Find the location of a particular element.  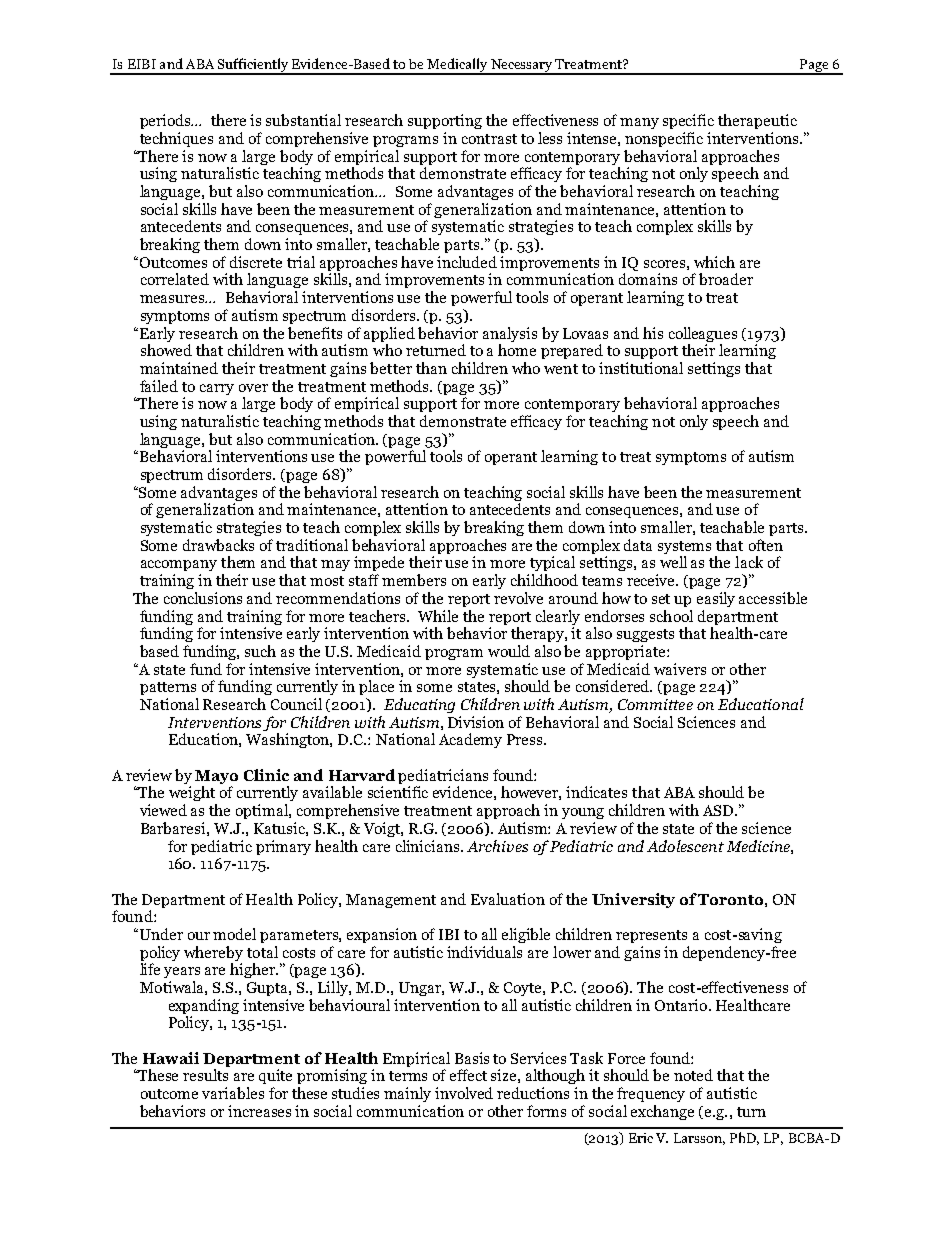

therapeutic is located at coordinates (757, 121).
